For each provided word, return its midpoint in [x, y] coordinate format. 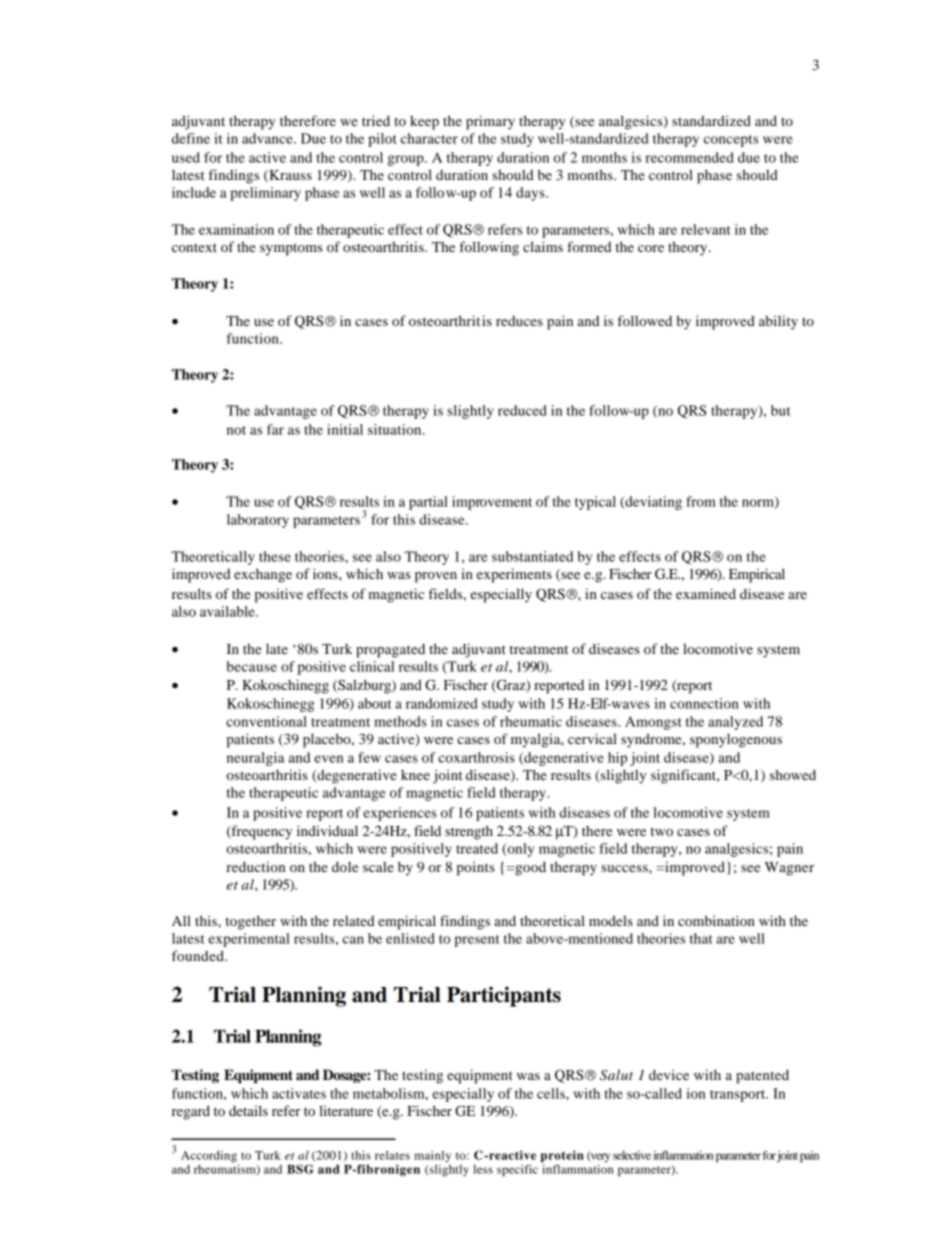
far [275, 429]
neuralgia [255, 759]
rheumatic [531, 721]
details [248, 1110]
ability [778, 322]
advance [268, 138]
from [701, 501]
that [701, 938]
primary [490, 122]
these [275, 556]
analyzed [735, 723]
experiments [514, 575]
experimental [249, 940]
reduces [519, 321]
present [477, 941]
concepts [731, 141]
